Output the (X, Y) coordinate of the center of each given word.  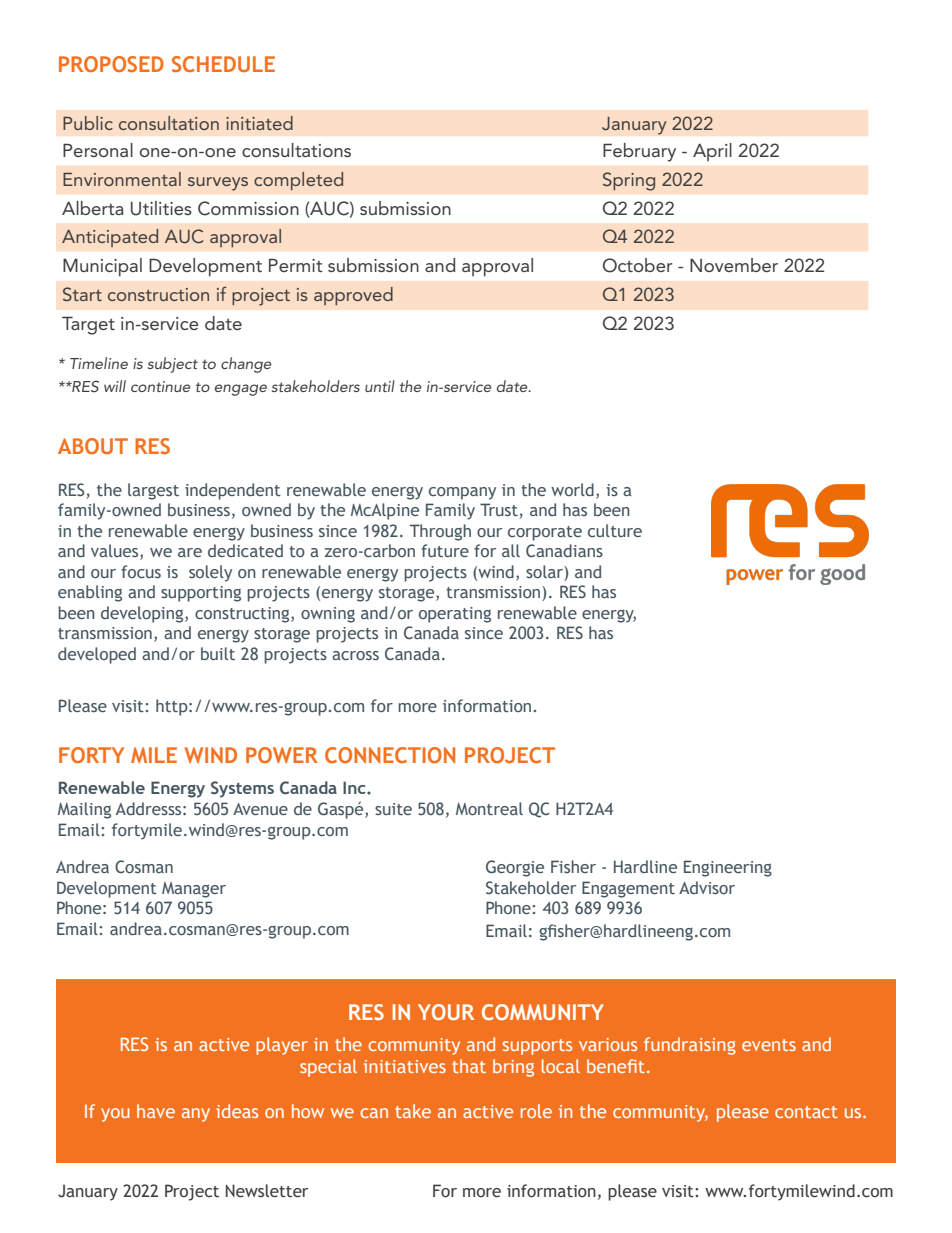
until (380, 386)
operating (455, 615)
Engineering (728, 868)
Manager (194, 890)
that (469, 1066)
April (712, 152)
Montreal (489, 808)
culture (615, 530)
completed (298, 181)
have (156, 1111)
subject (173, 365)
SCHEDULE (223, 64)
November (734, 265)
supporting (201, 594)
